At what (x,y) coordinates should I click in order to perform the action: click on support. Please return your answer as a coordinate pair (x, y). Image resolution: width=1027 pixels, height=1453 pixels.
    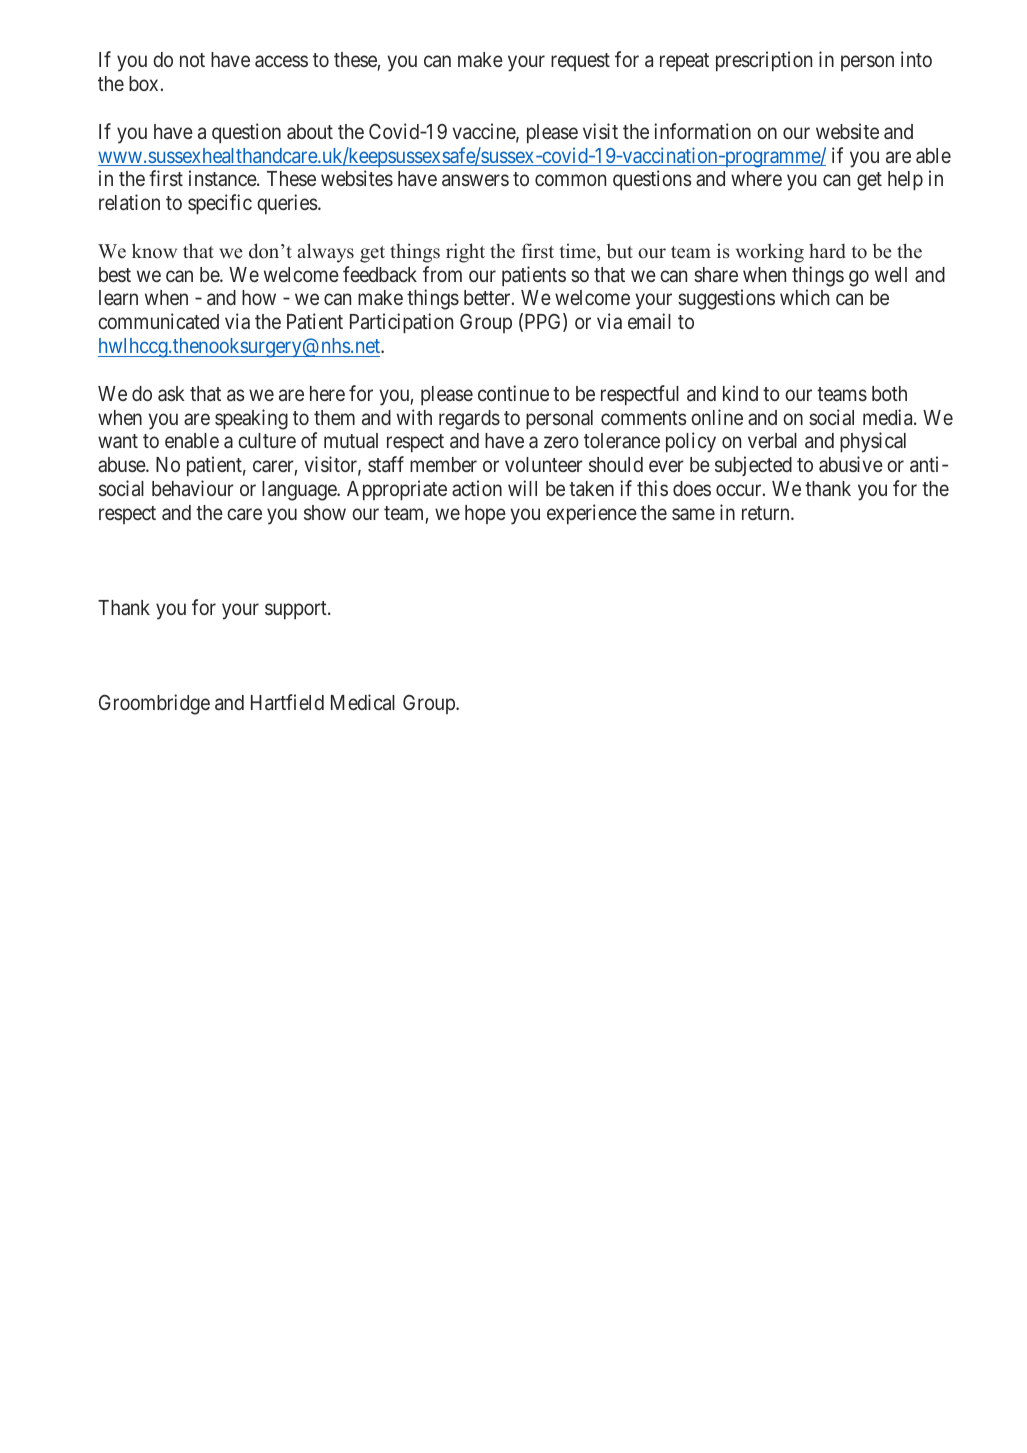
    Looking at the image, I should click on (297, 610).
